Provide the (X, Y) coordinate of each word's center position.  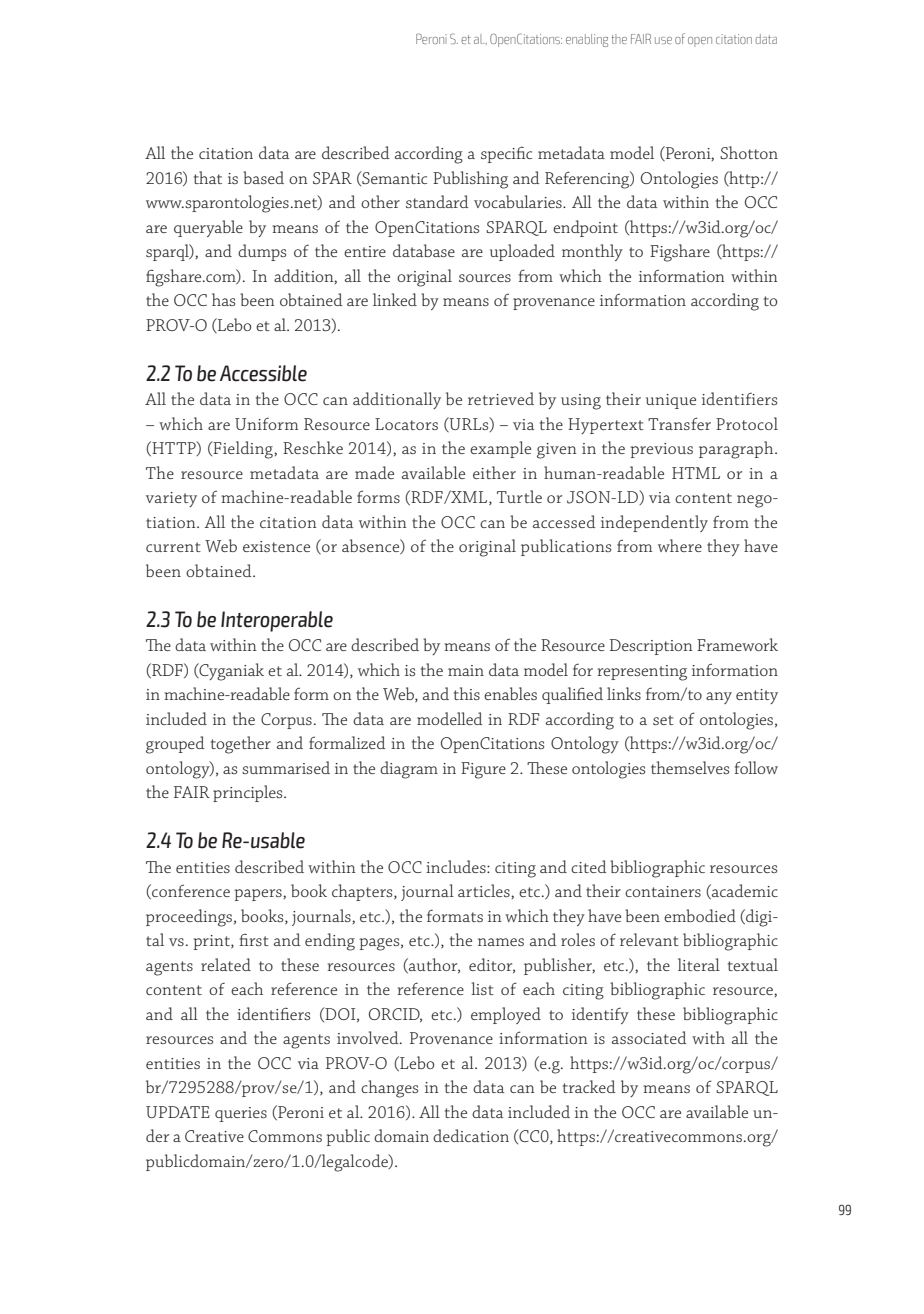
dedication (471, 1135)
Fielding (243, 450)
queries (241, 1114)
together (241, 745)
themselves (690, 767)
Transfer (679, 423)
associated (649, 1037)
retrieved (501, 398)
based (263, 177)
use (663, 40)
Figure (483, 770)
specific (506, 155)
